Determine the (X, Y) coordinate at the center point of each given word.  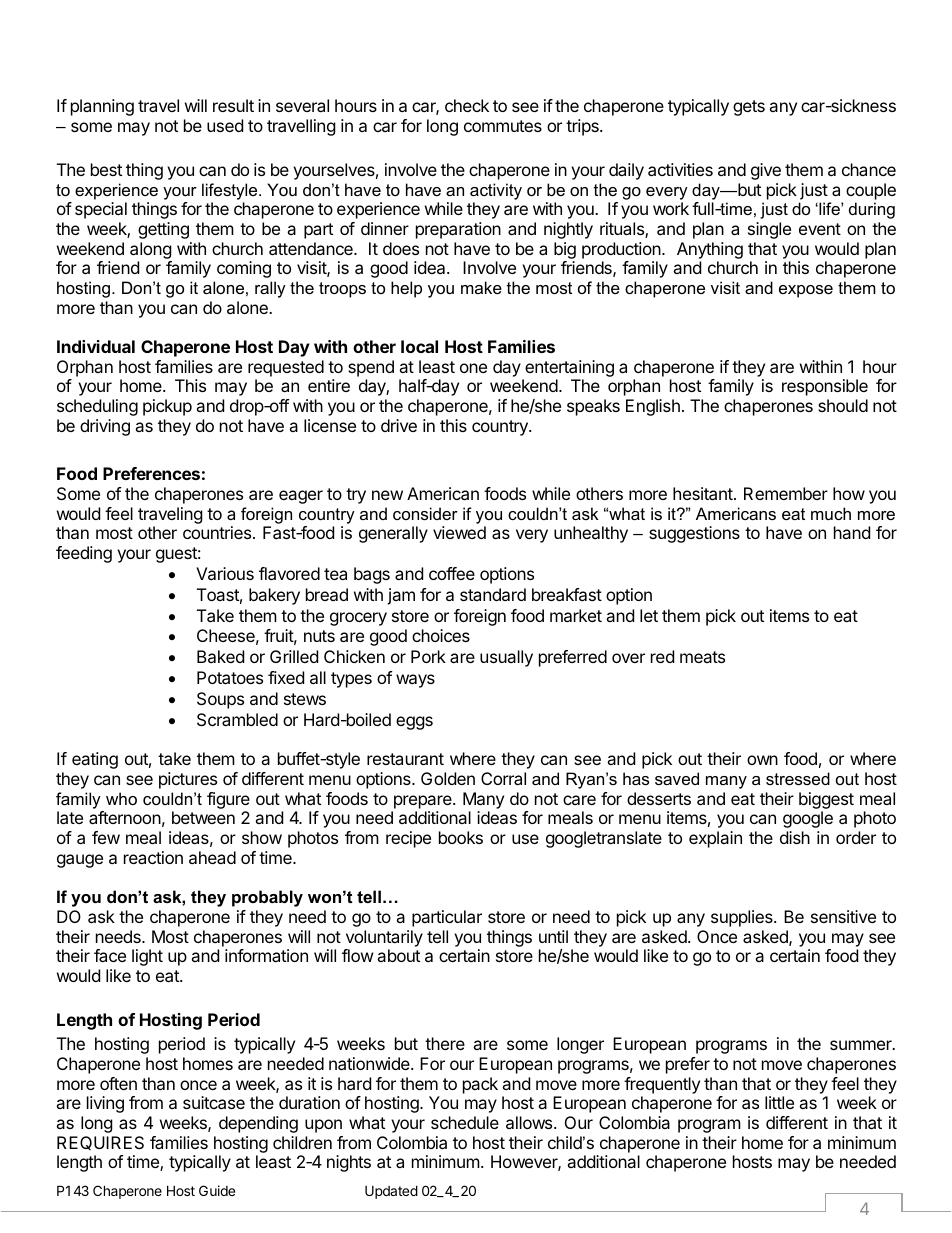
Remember (786, 493)
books (461, 837)
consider (425, 513)
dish (795, 837)
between (203, 817)
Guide (217, 1190)
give (766, 171)
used (225, 125)
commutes (503, 126)
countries (218, 532)
